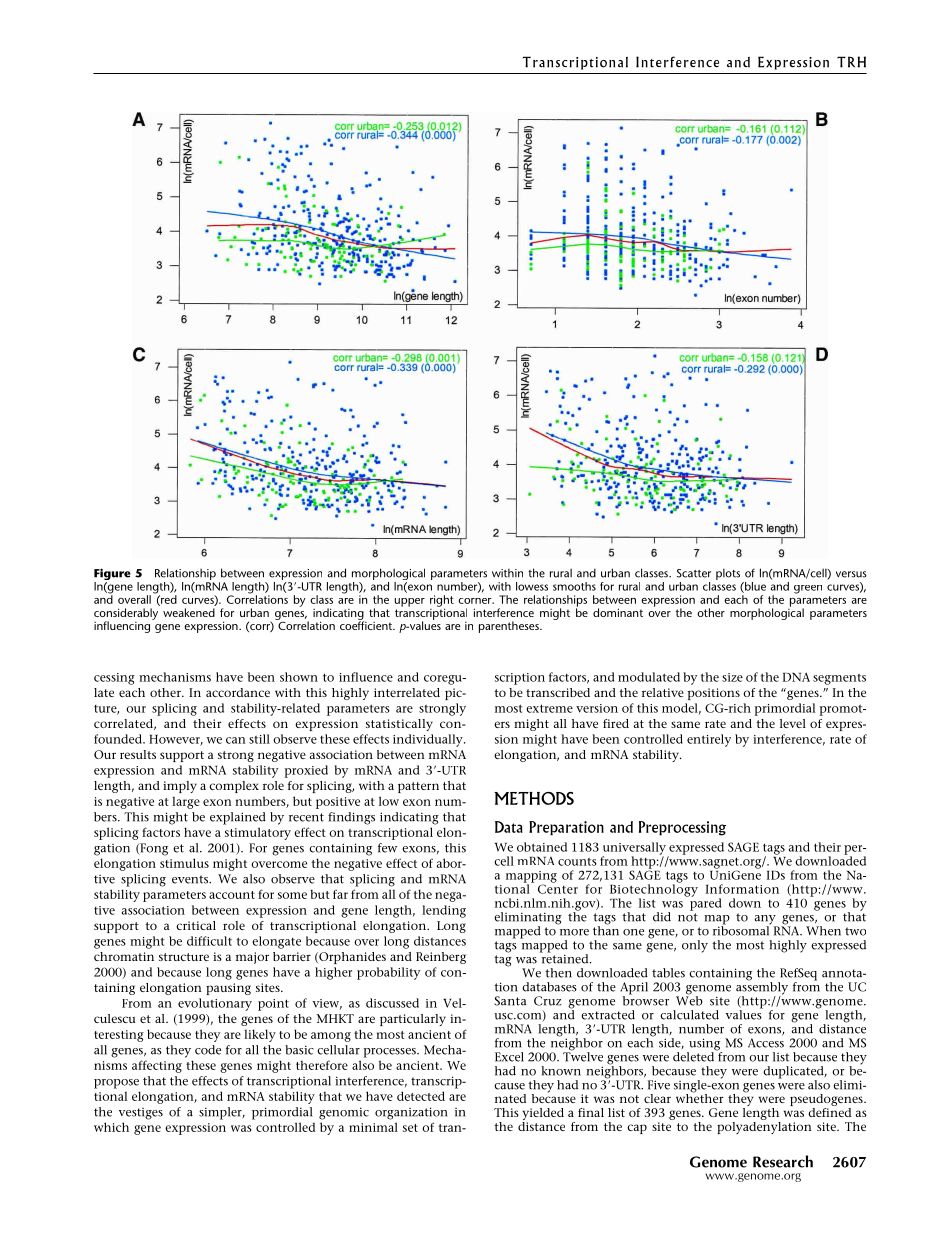  I want to click on yielded, so click(543, 1115).
